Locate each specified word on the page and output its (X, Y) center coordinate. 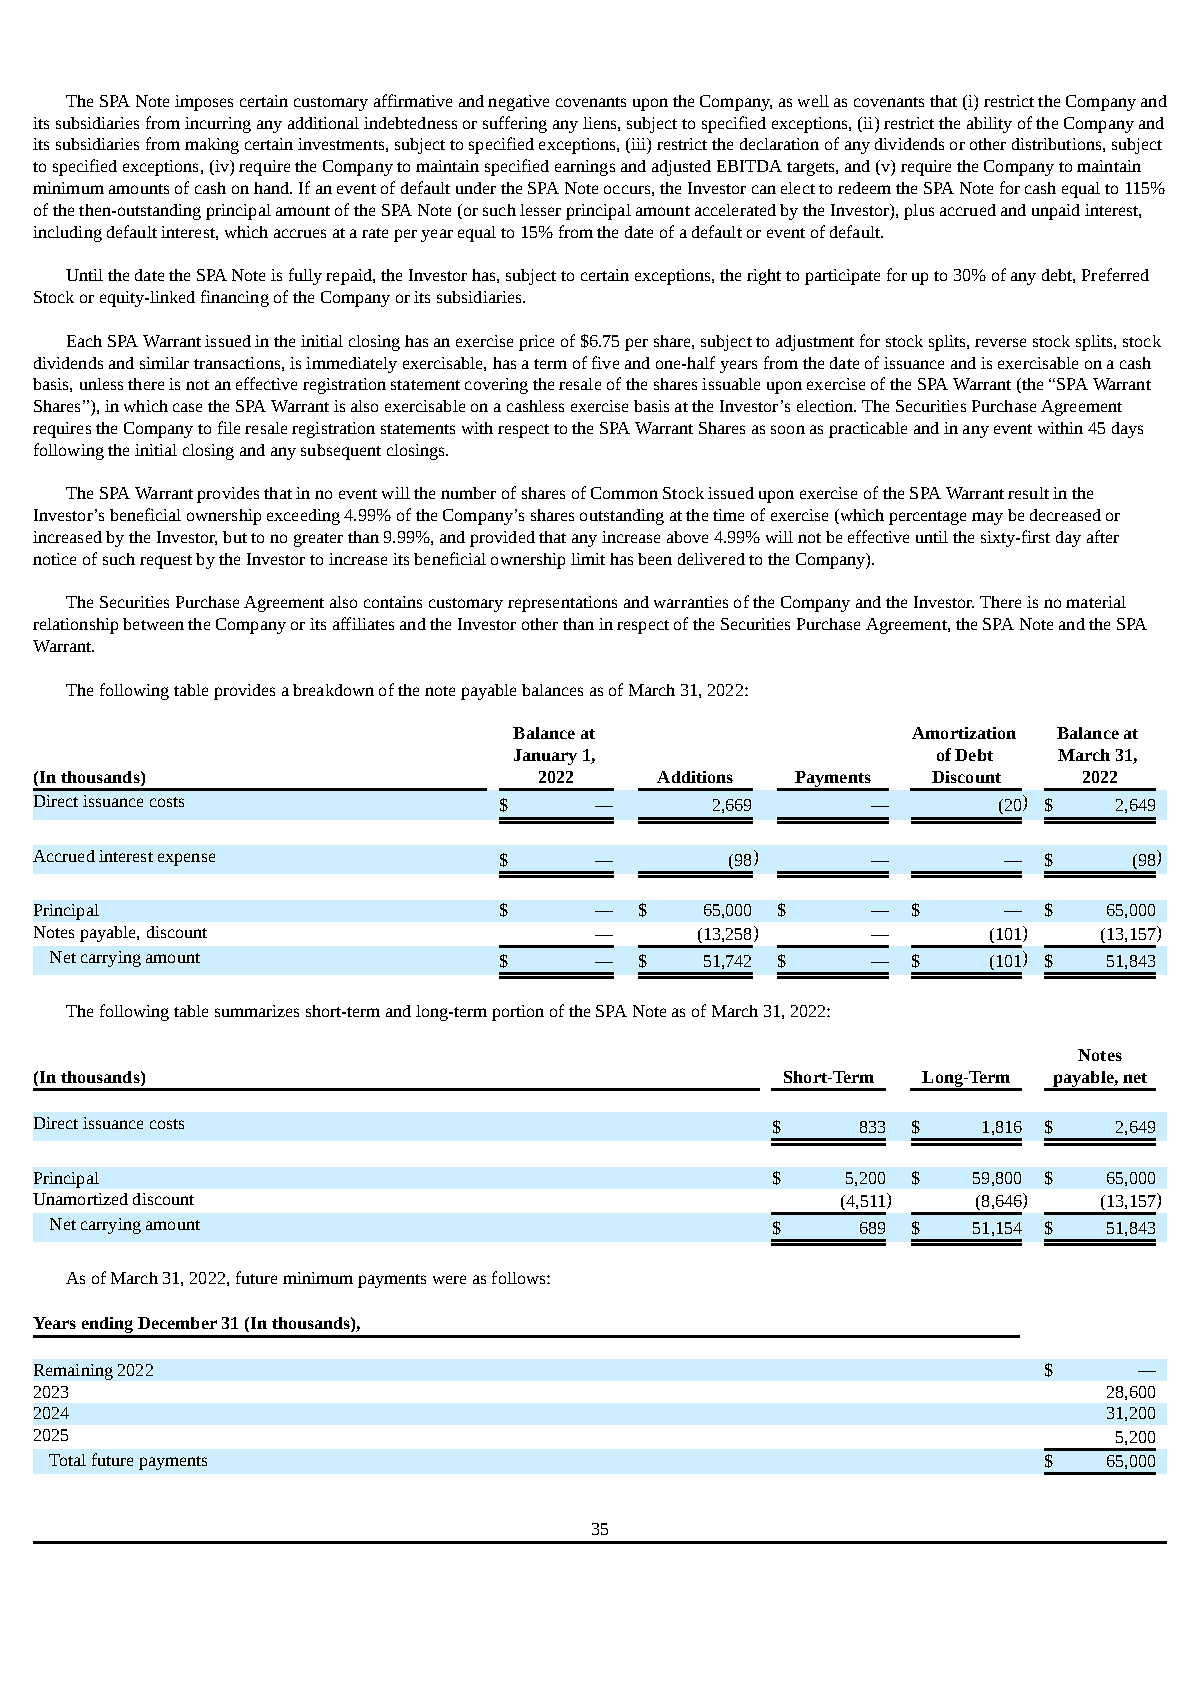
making (212, 146)
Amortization (964, 733)
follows (520, 1277)
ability (989, 125)
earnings (585, 168)
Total (67, 1460)
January (545, 757)
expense (186, 859)
